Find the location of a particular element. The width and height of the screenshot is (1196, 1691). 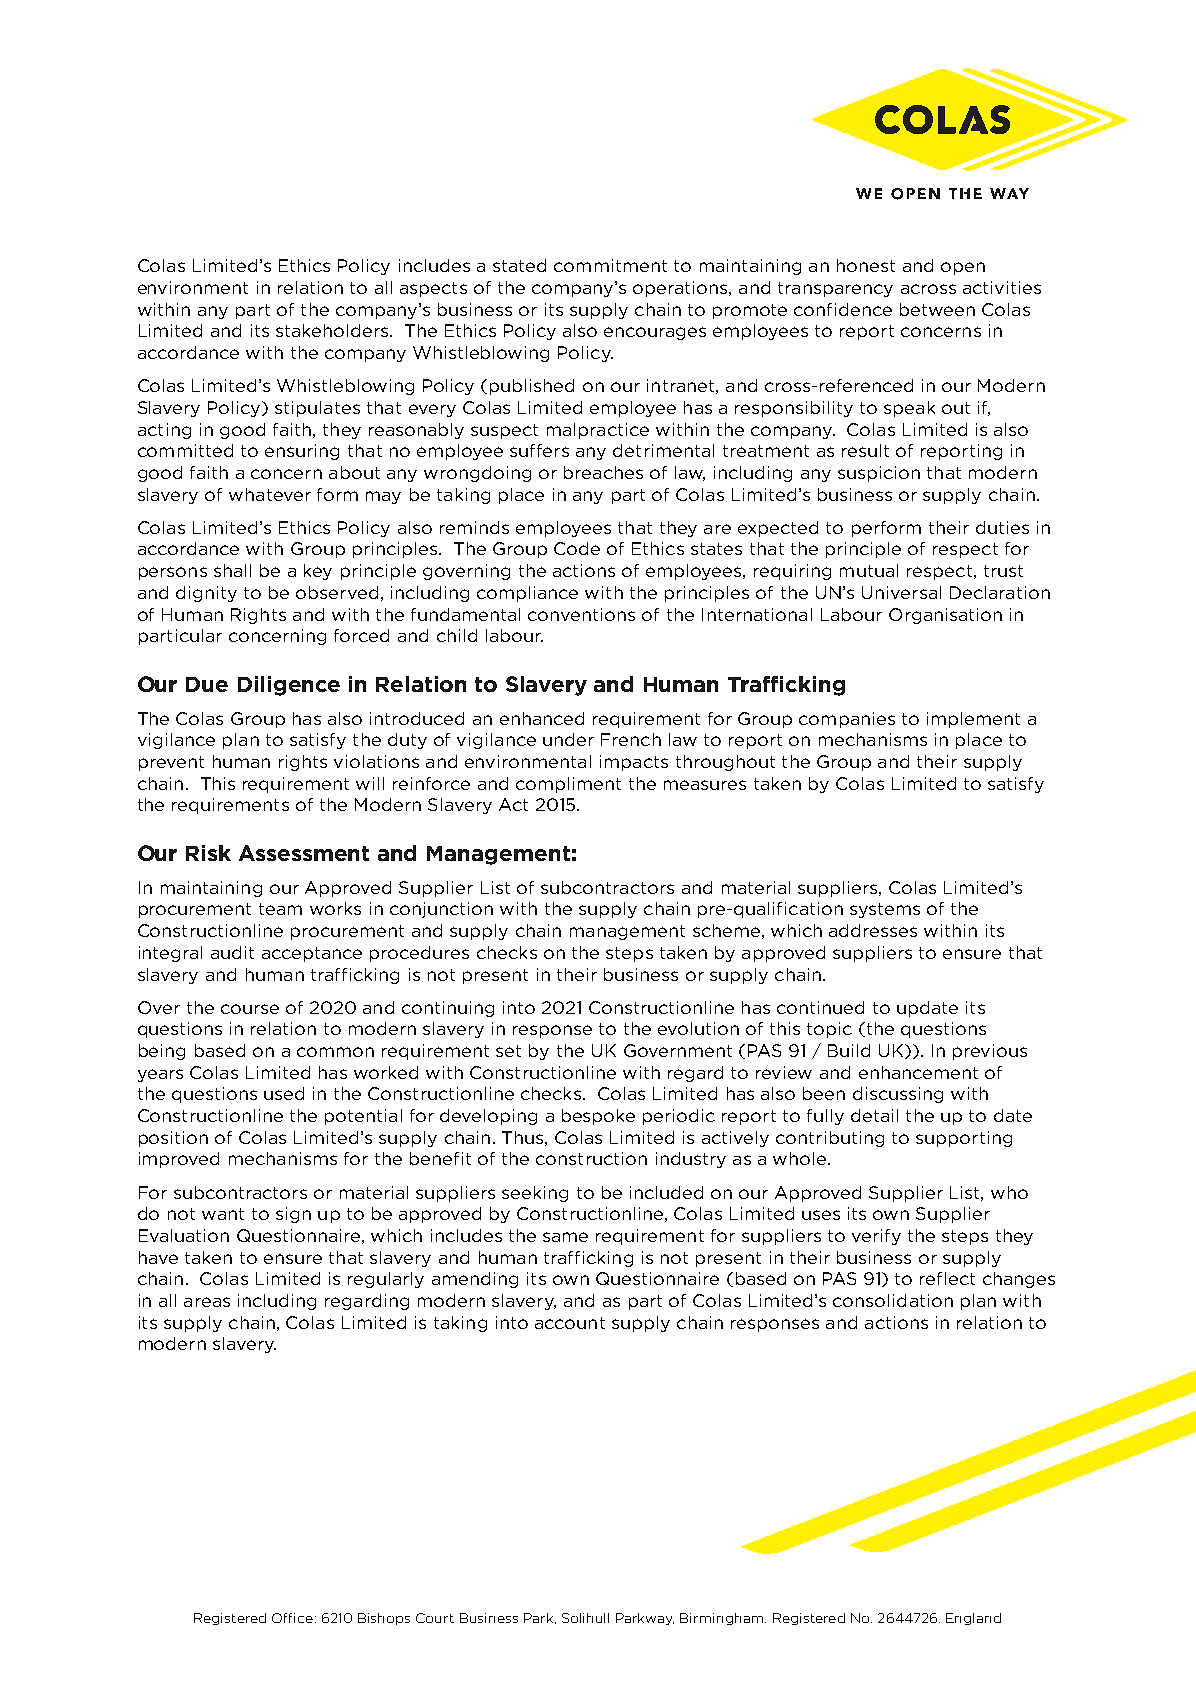

Organisation is located at coordinates (945, 616).
